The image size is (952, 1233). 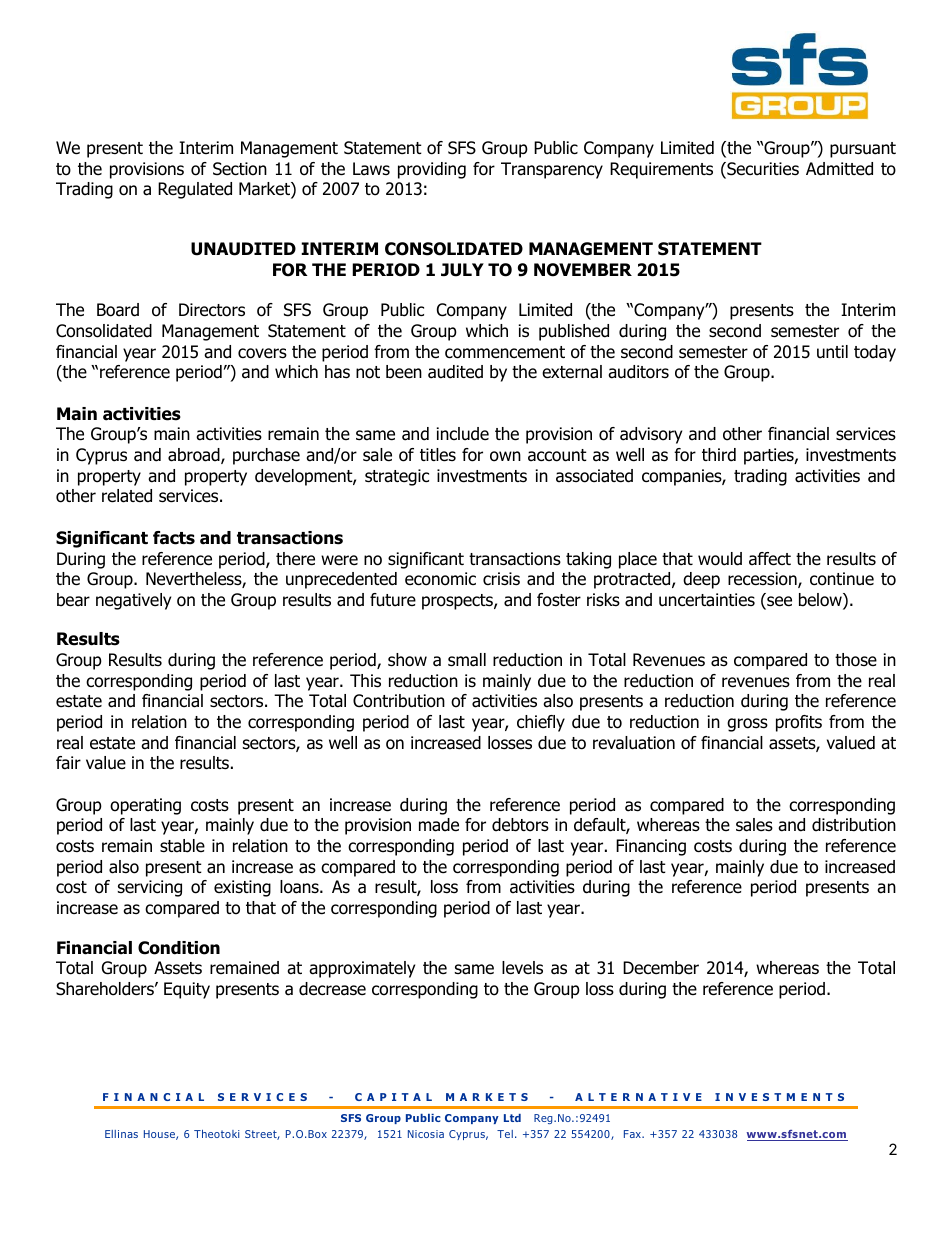 What do you see at coordinates (719, 455) in the screenshot?
I see `third` at bounding box center [719, 455].
